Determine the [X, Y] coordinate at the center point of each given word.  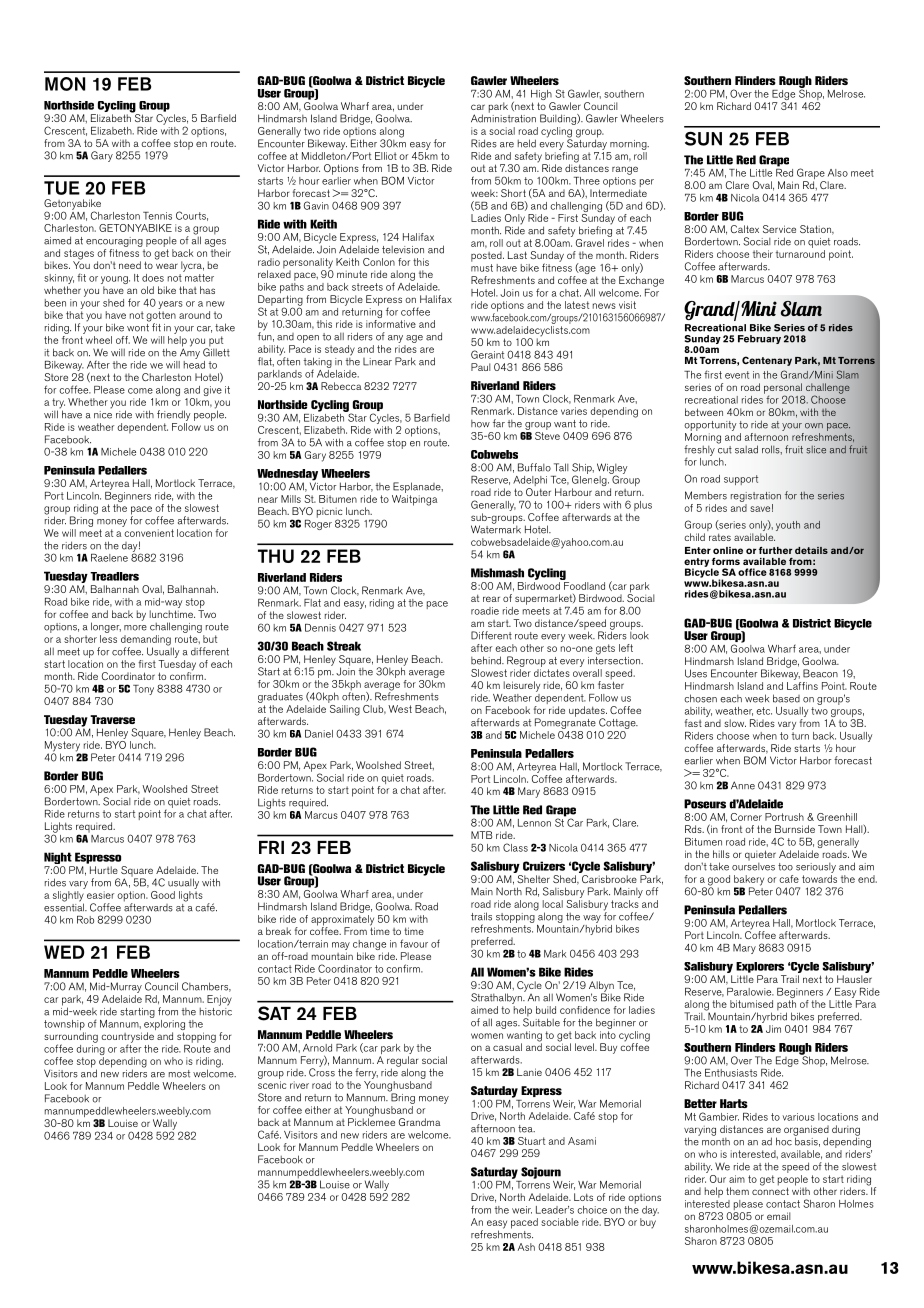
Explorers [760, 967]
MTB [481, 835]
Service [779, 229]
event [737, 375]
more [135, 628]
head [194, 363]
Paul [481, 367]
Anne [743, 785]
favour [414, 943]
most [179, 1074]
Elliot [386, 156]
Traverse [112, 719]
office [752, 572]
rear [491, 599]
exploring [164, 1025]
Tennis [157, 216]
